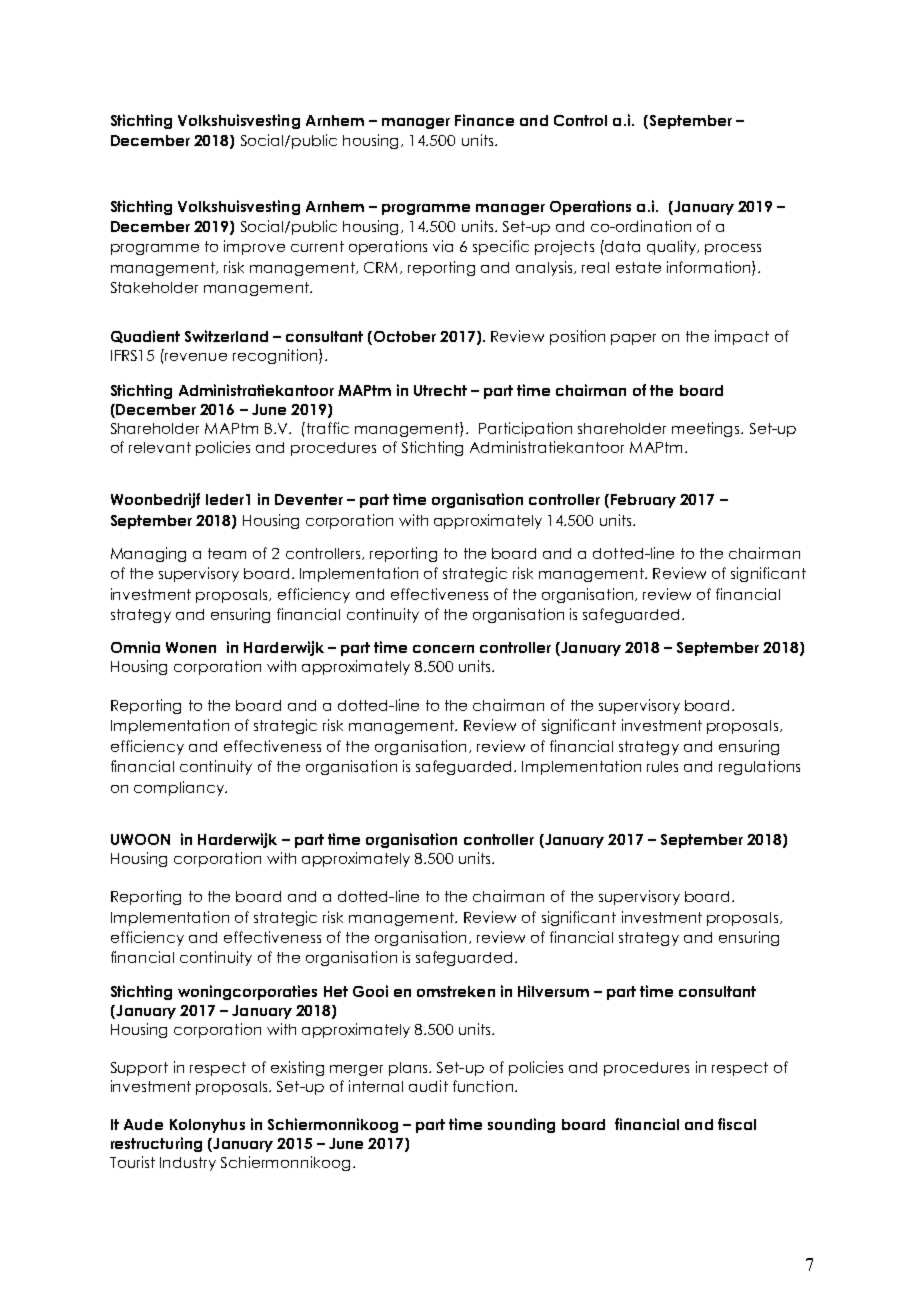 The image size is (924, 1308). Describe the element at coordinates (196, 357) in the page. I see `revenue` at that location.
